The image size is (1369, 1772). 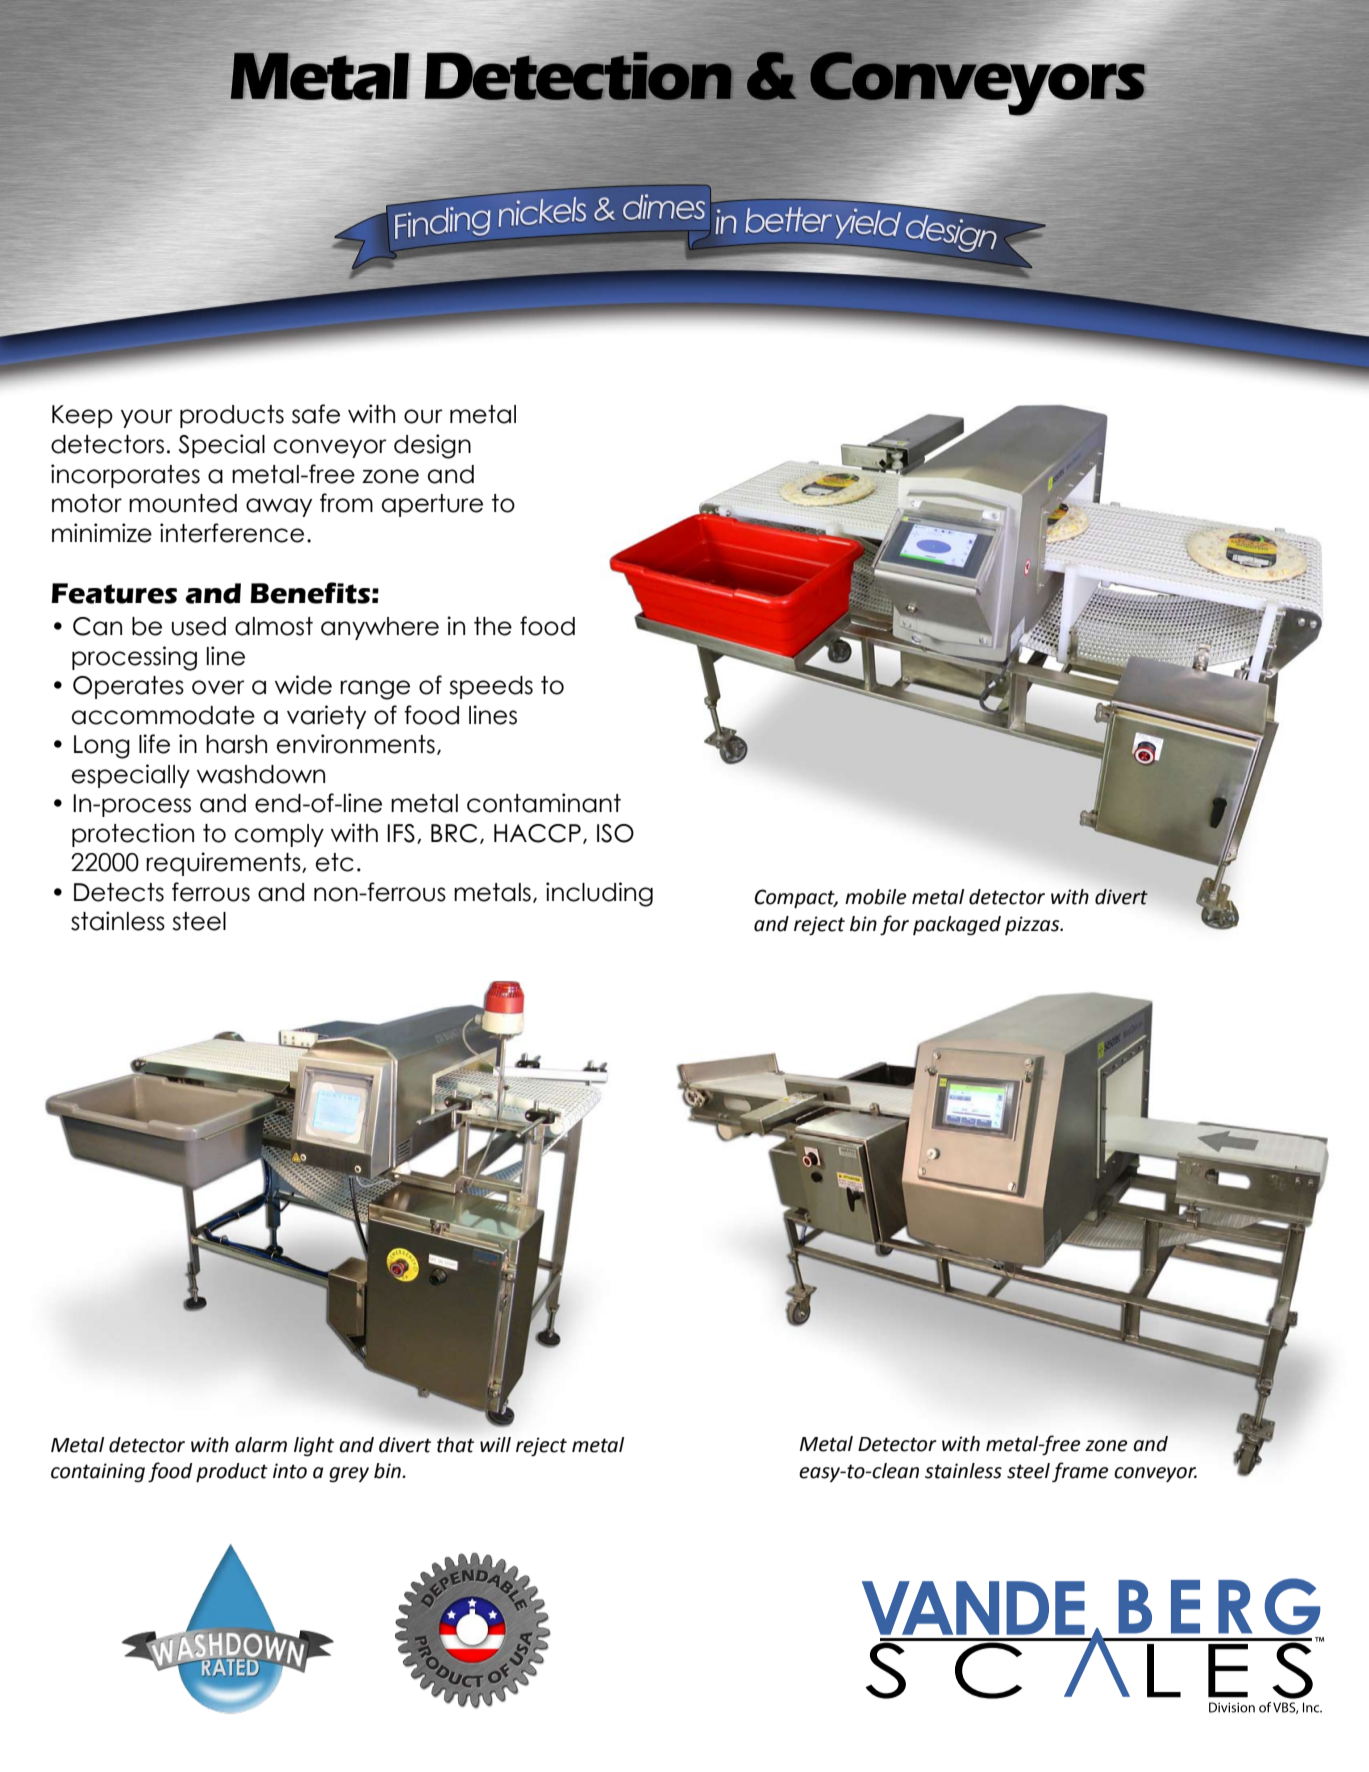 I want to click on pizzas, so click(x=1033, y=925).
